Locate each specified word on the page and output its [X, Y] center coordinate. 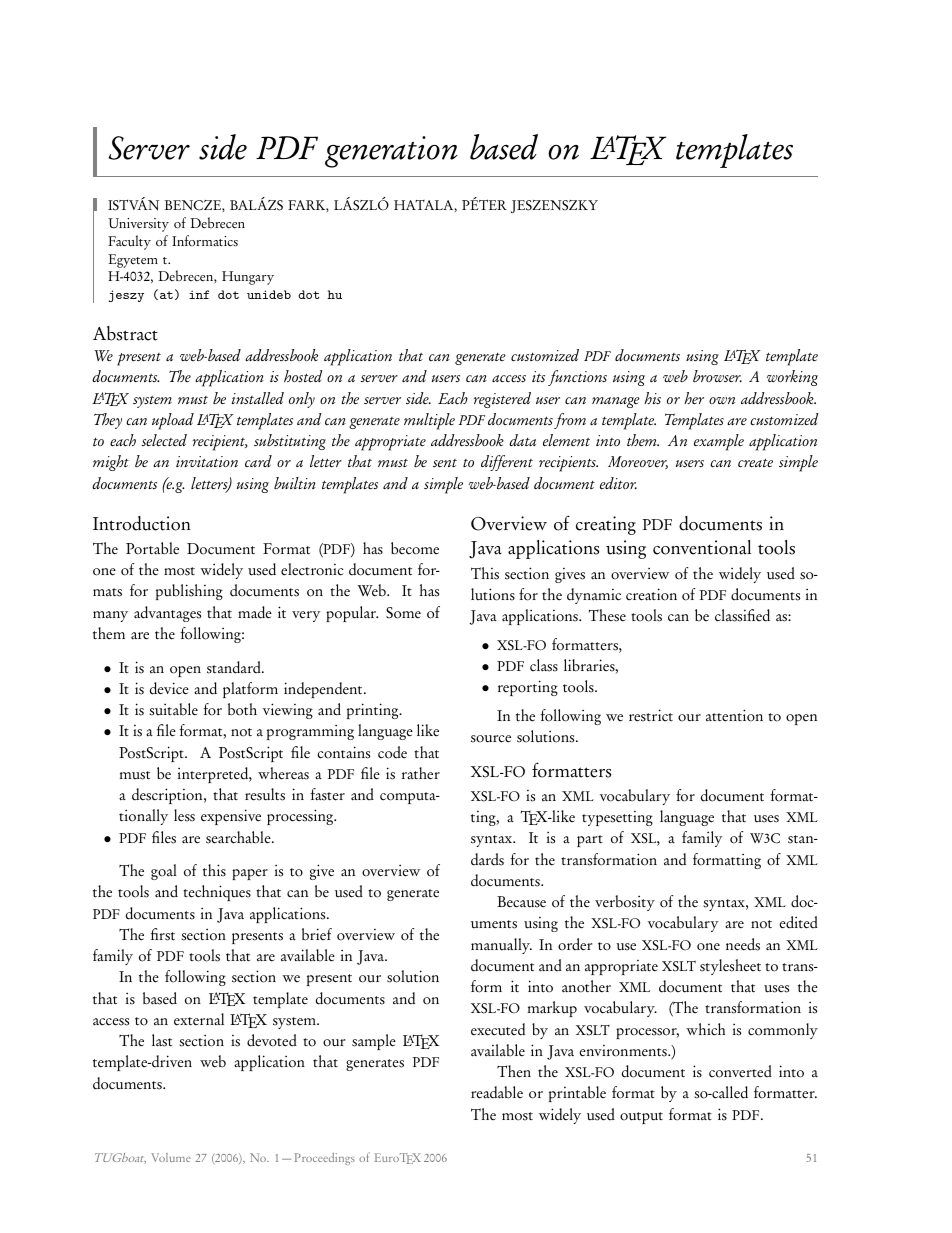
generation [391, 152]
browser [717, 376]
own [722, 400]
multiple [429, 421]
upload [173, 421]
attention [734, 715]
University [138, 225]
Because [521, 902]
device [169, 688]
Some [403, 613]
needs [743, 944]
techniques [217, 893]
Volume [171, 1157]
